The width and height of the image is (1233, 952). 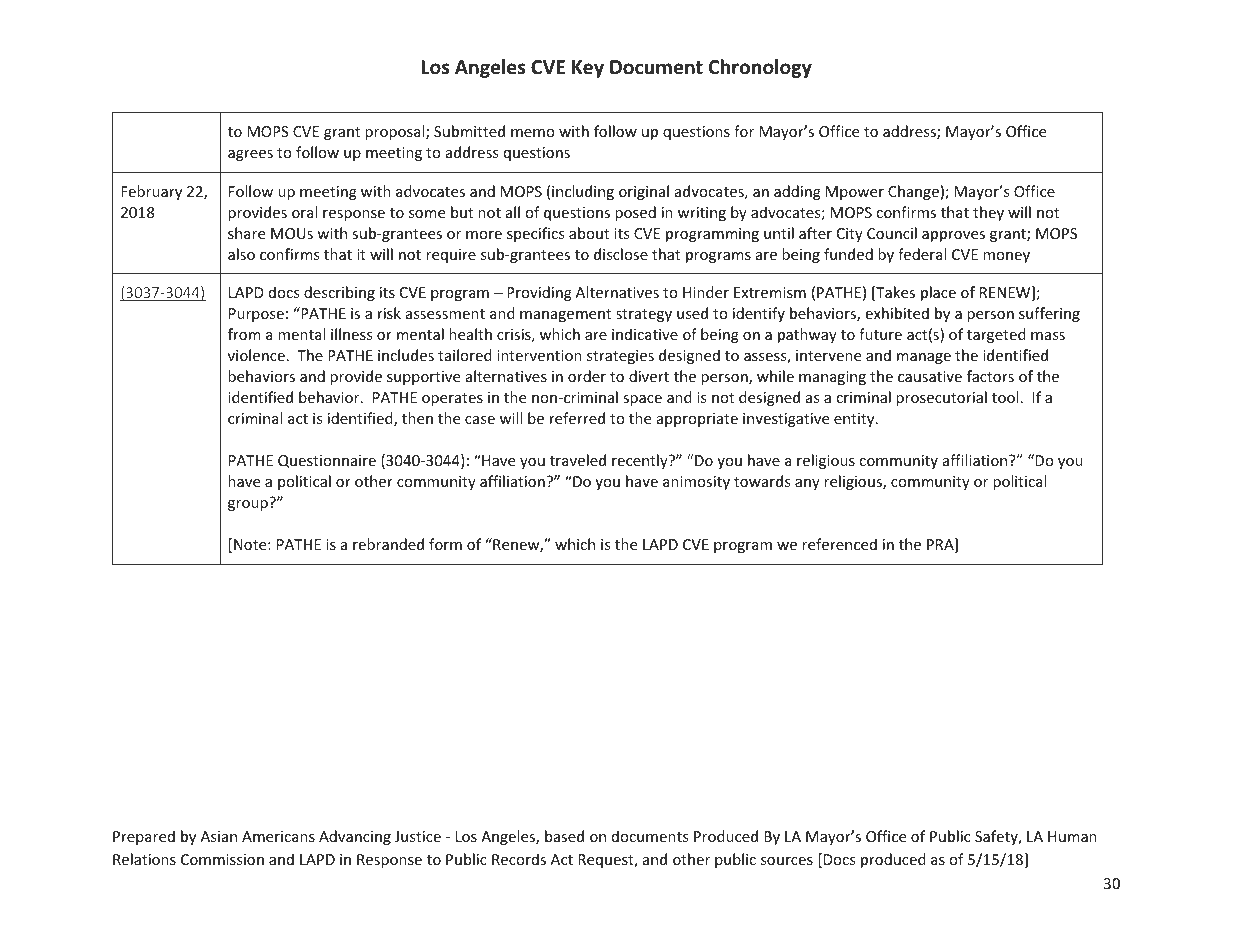 I want to click on referenced, so click(x=839, y=544).
